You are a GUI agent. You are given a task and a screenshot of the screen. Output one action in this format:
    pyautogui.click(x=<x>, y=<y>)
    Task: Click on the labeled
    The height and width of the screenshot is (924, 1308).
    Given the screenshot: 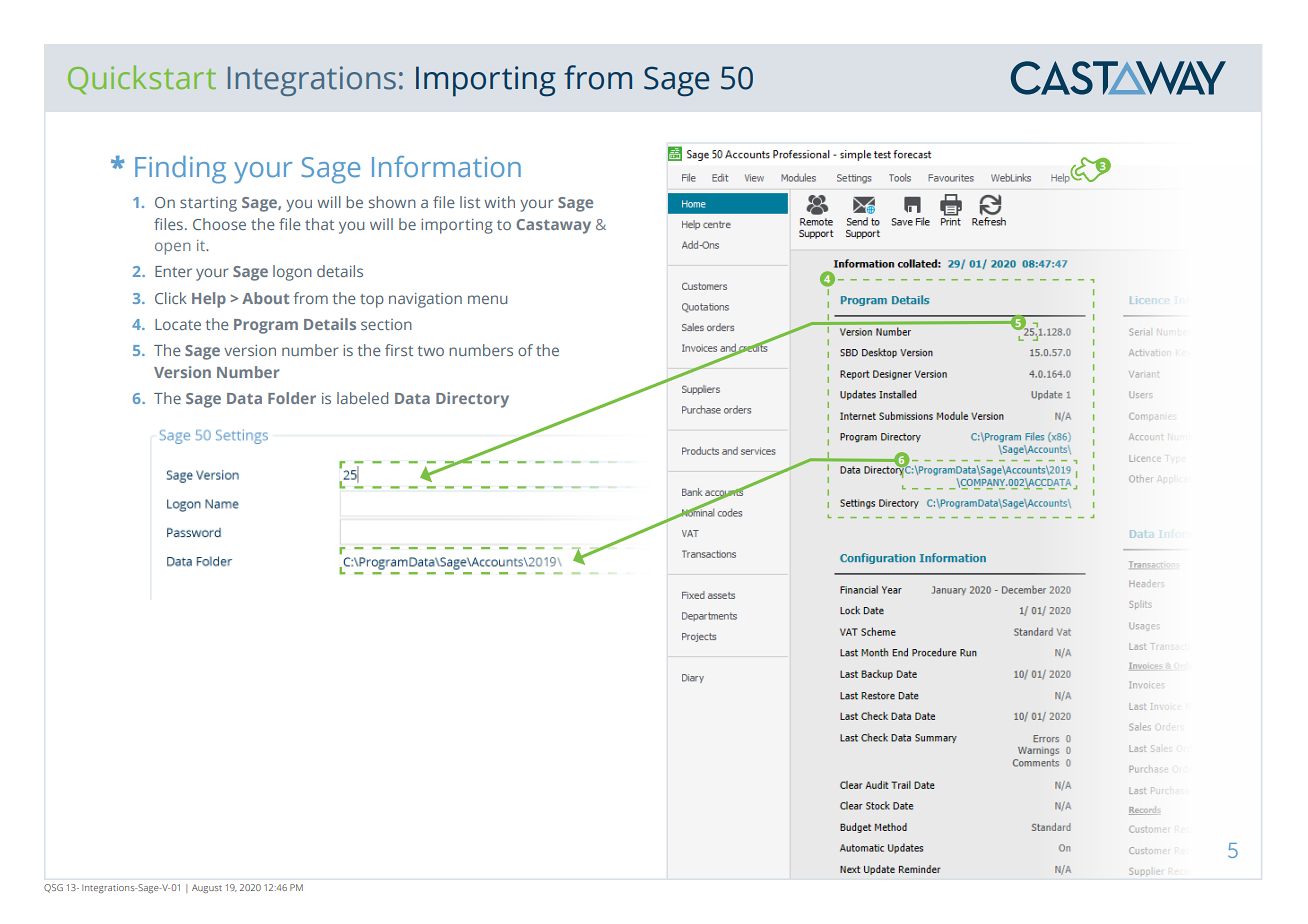 What is the action you would take?
    pyautogui.click(x=362, y=398)
